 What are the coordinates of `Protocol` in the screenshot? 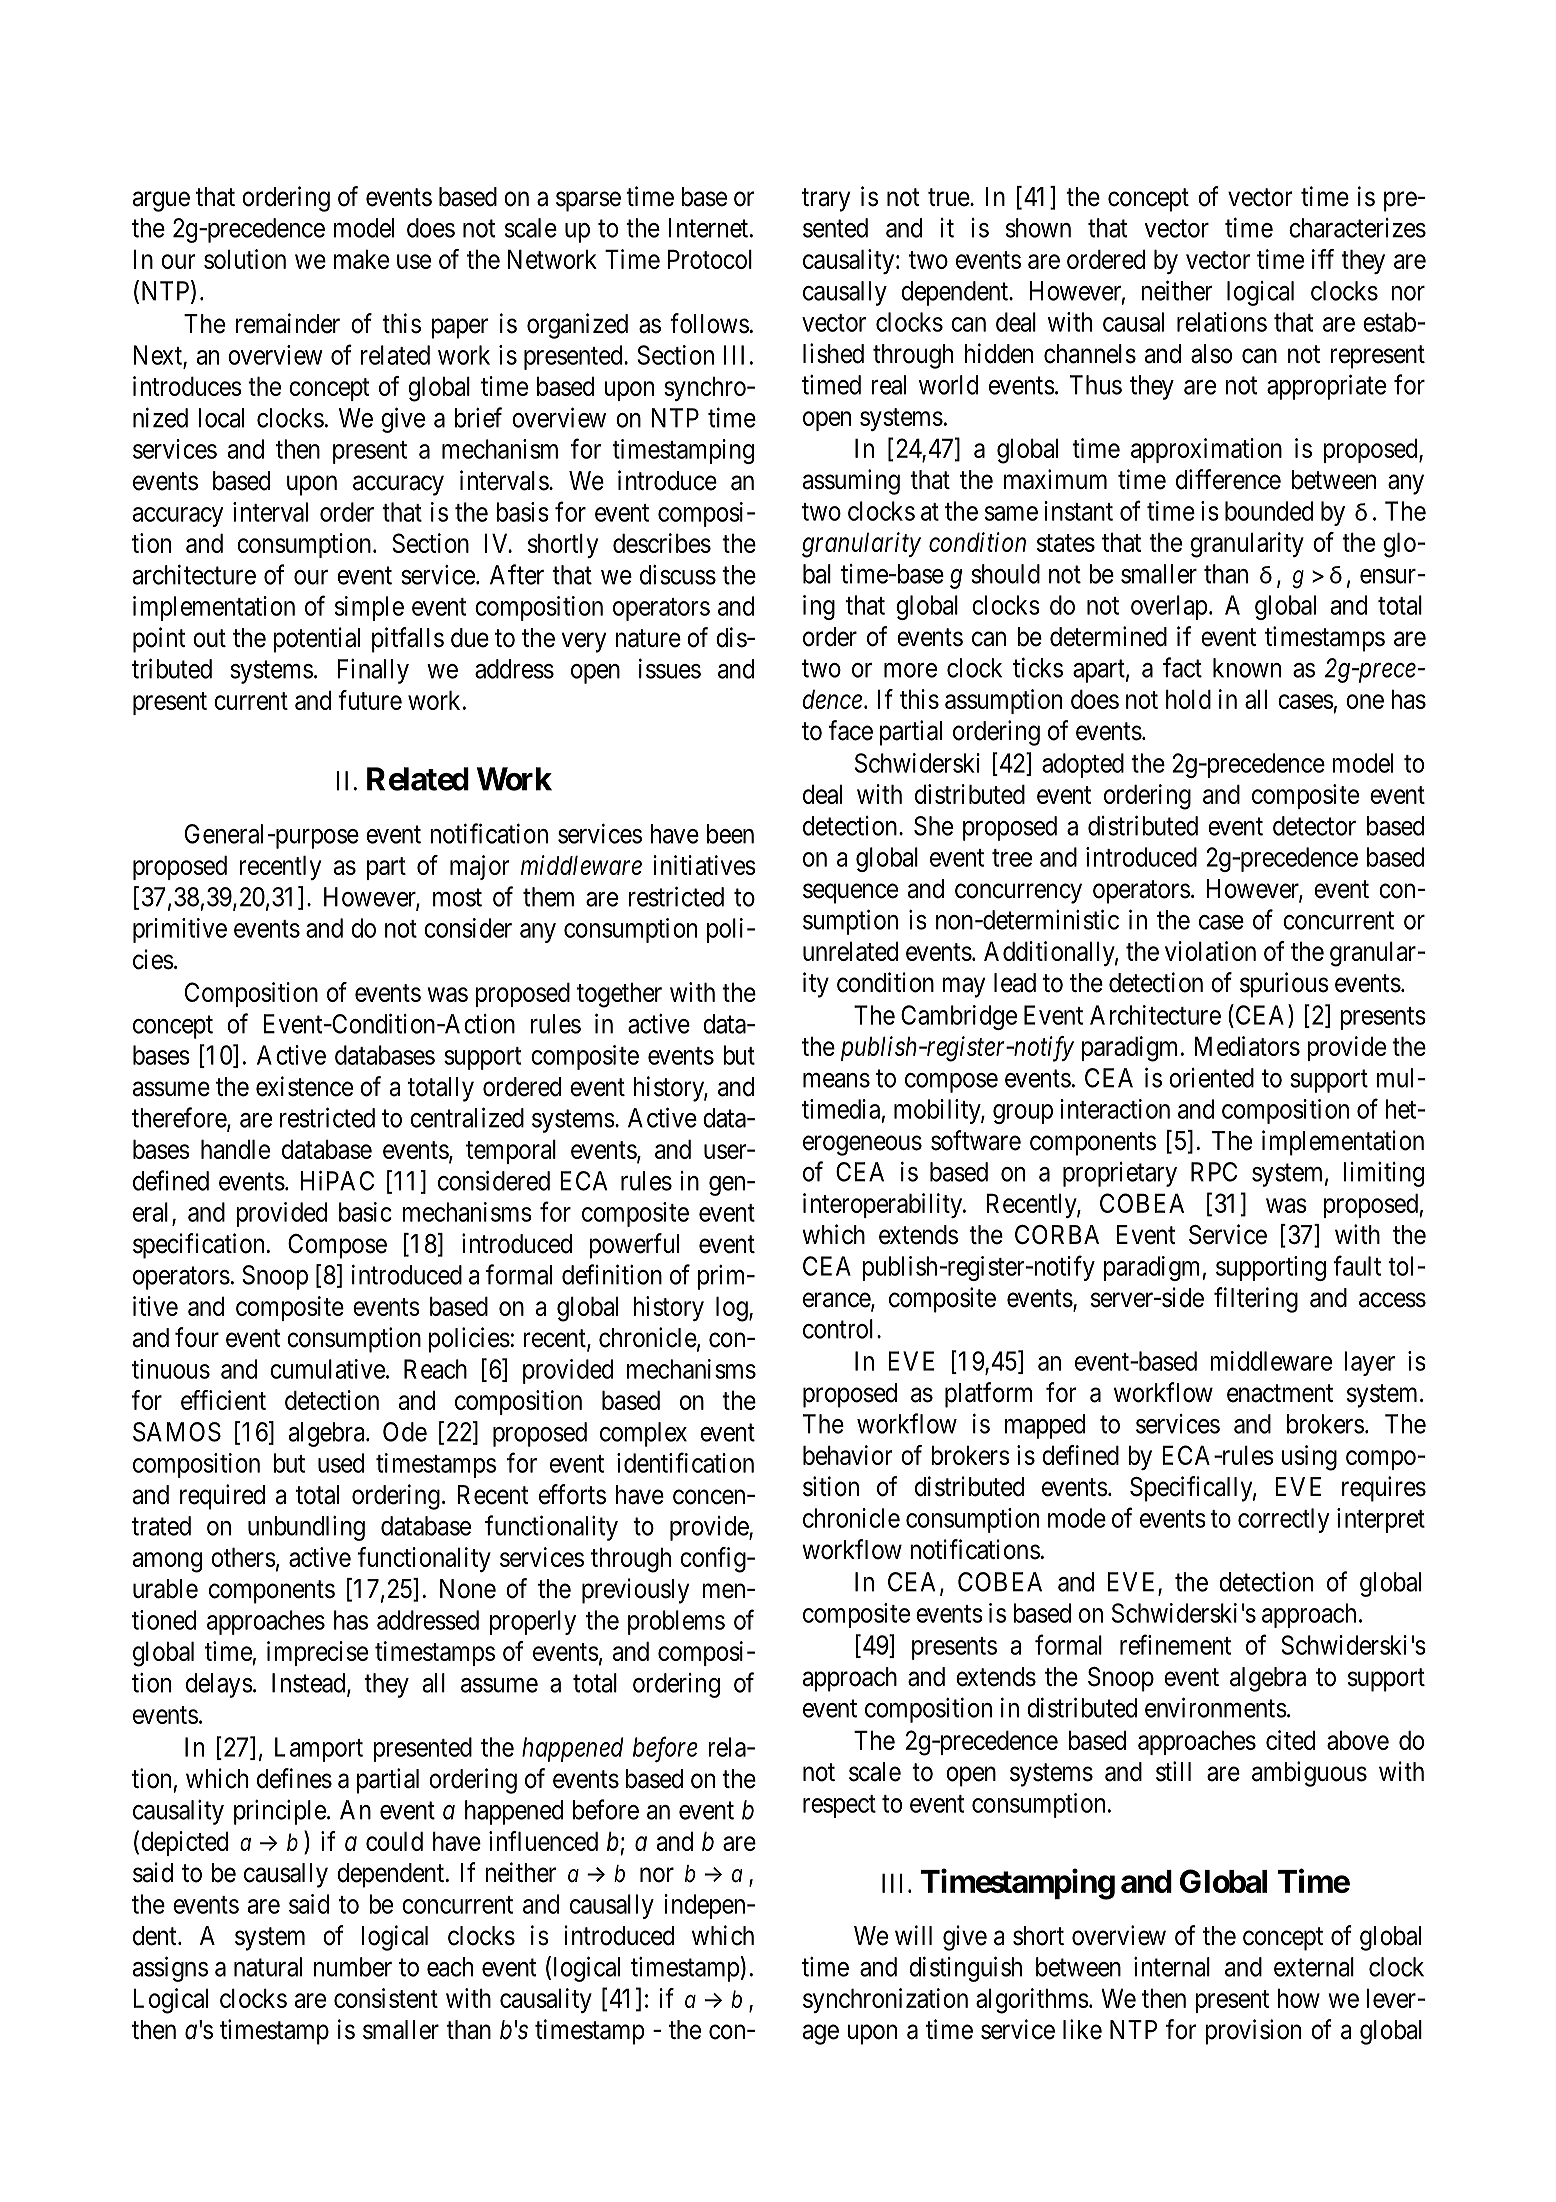 It's located at (710, 259).
